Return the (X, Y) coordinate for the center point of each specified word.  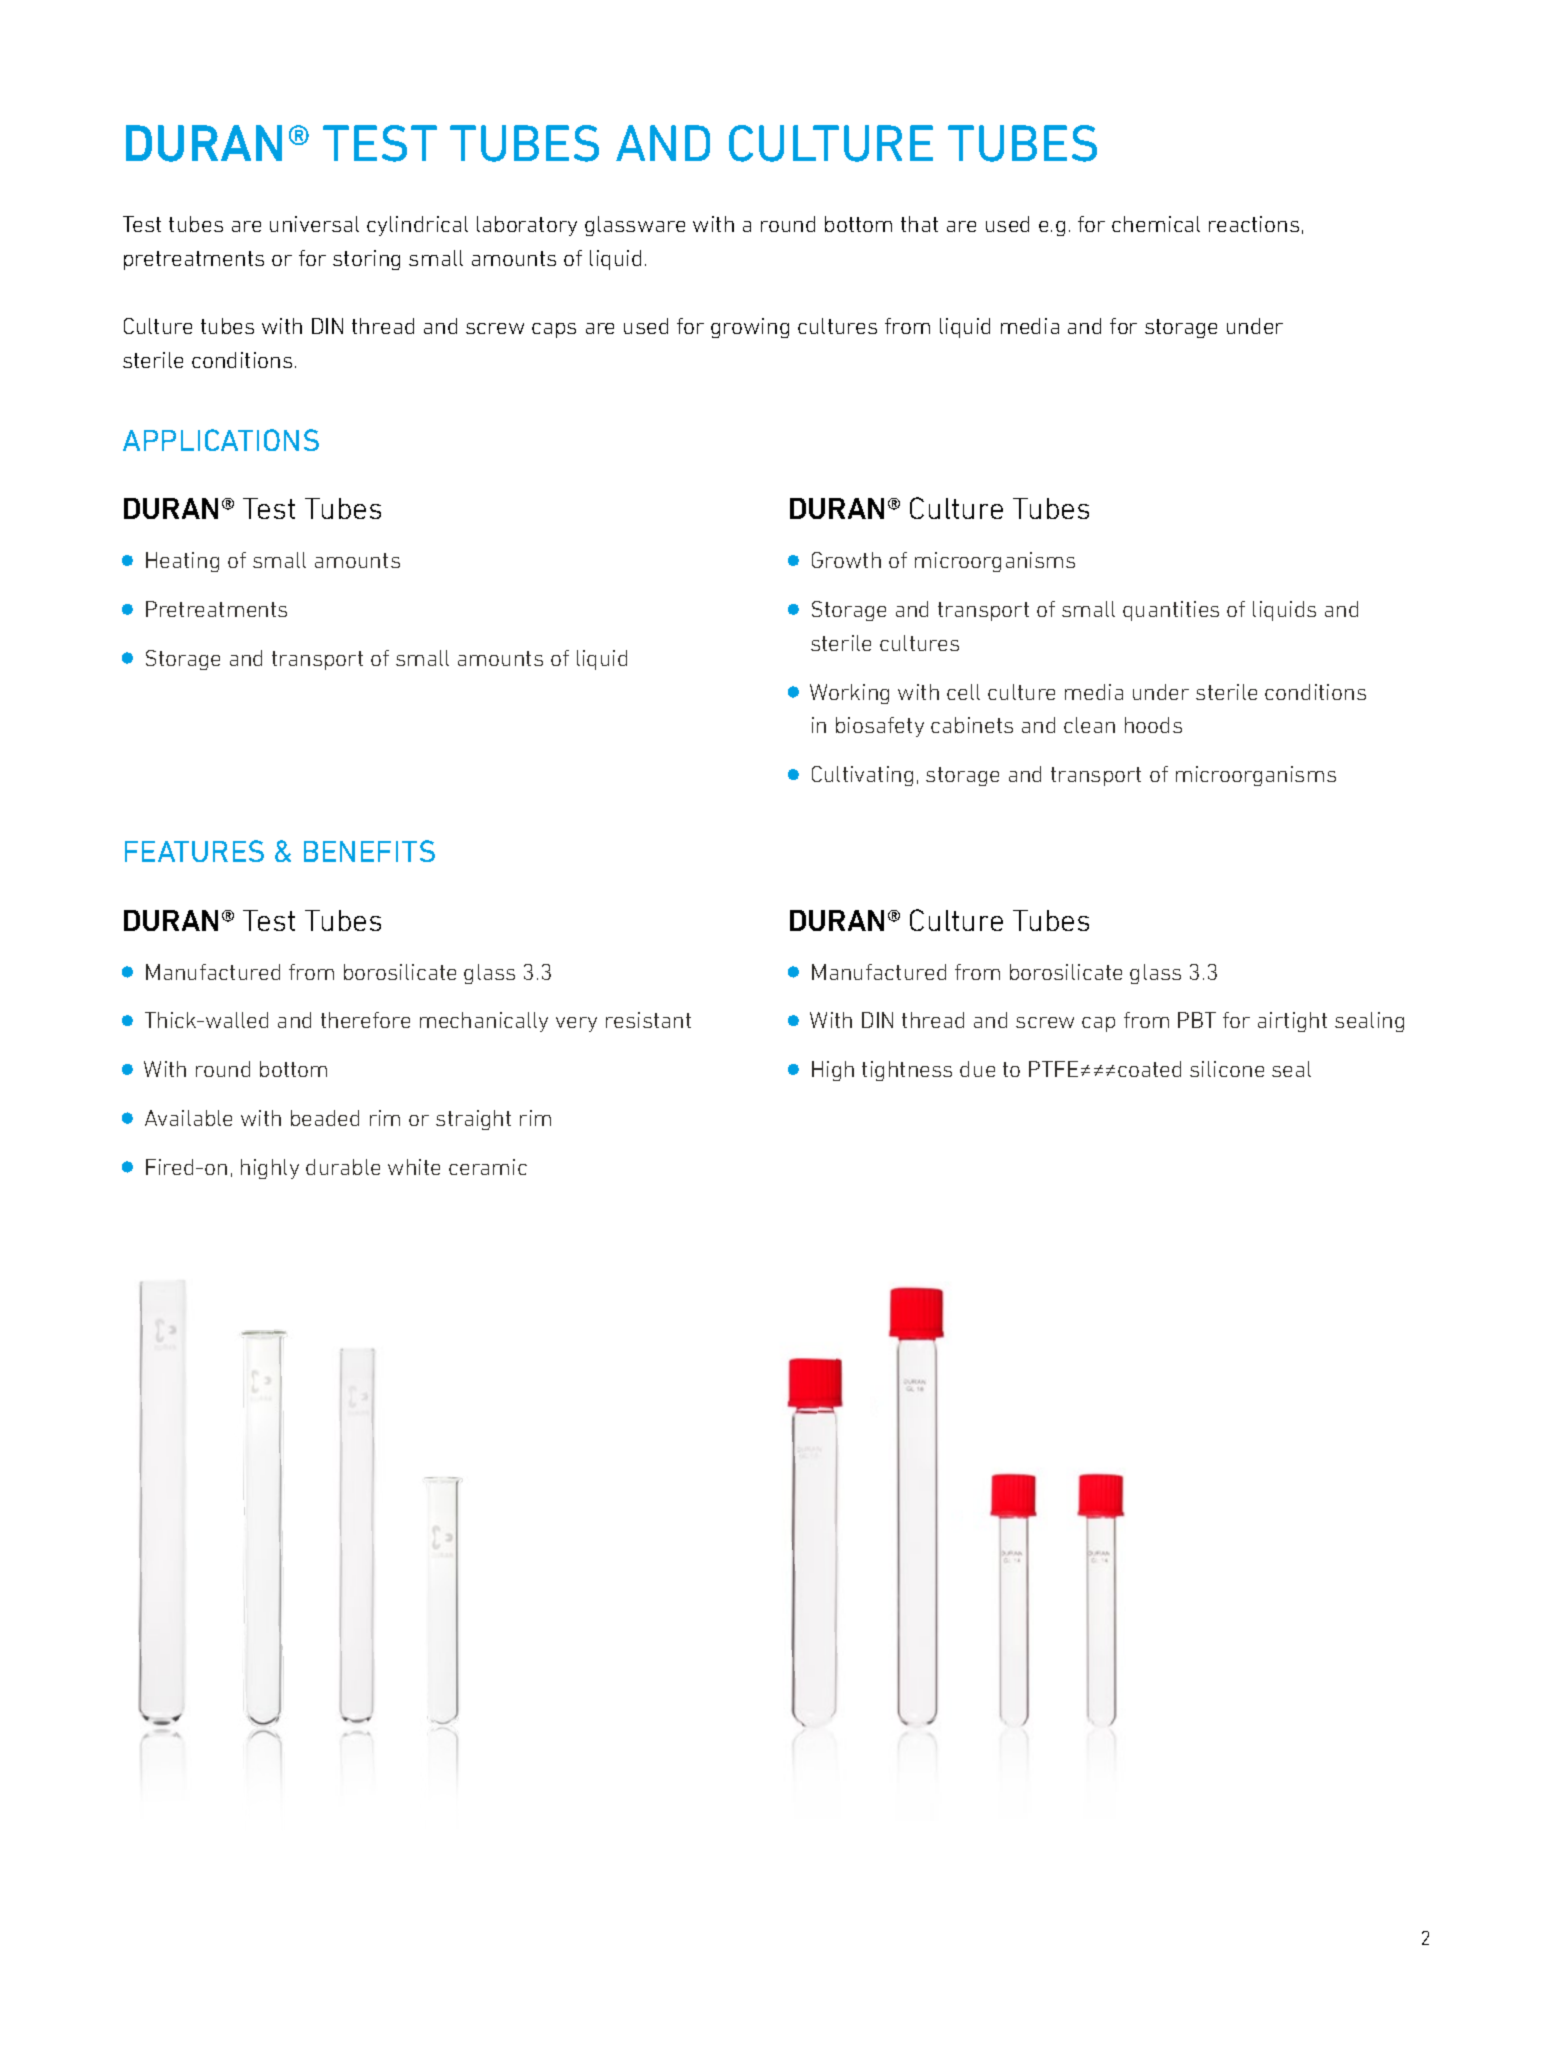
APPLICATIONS (221, 440)
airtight (1292, 1022)
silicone (1227, 1069)
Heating (182, 562)
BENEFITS (369, 851)
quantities (1171, 611)
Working (849, 694)
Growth (846, 560)
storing (366, 260)
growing (750, 328)
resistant (648, 1020)
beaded (325, 1118)
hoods (1153, 725)
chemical (1156, 224)
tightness (907, 1071)
